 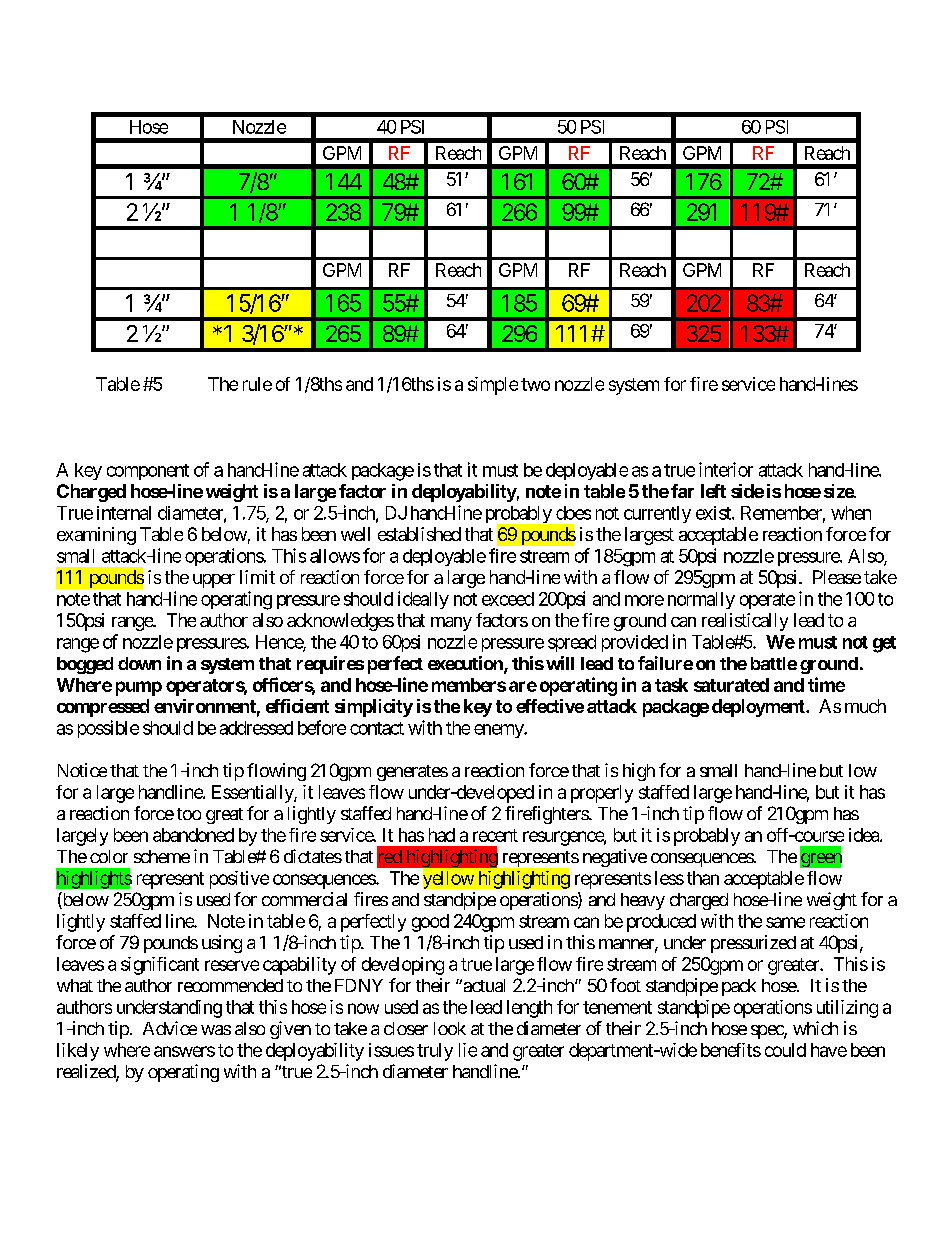 I want to click on simple, so click(x=493, y=386).
